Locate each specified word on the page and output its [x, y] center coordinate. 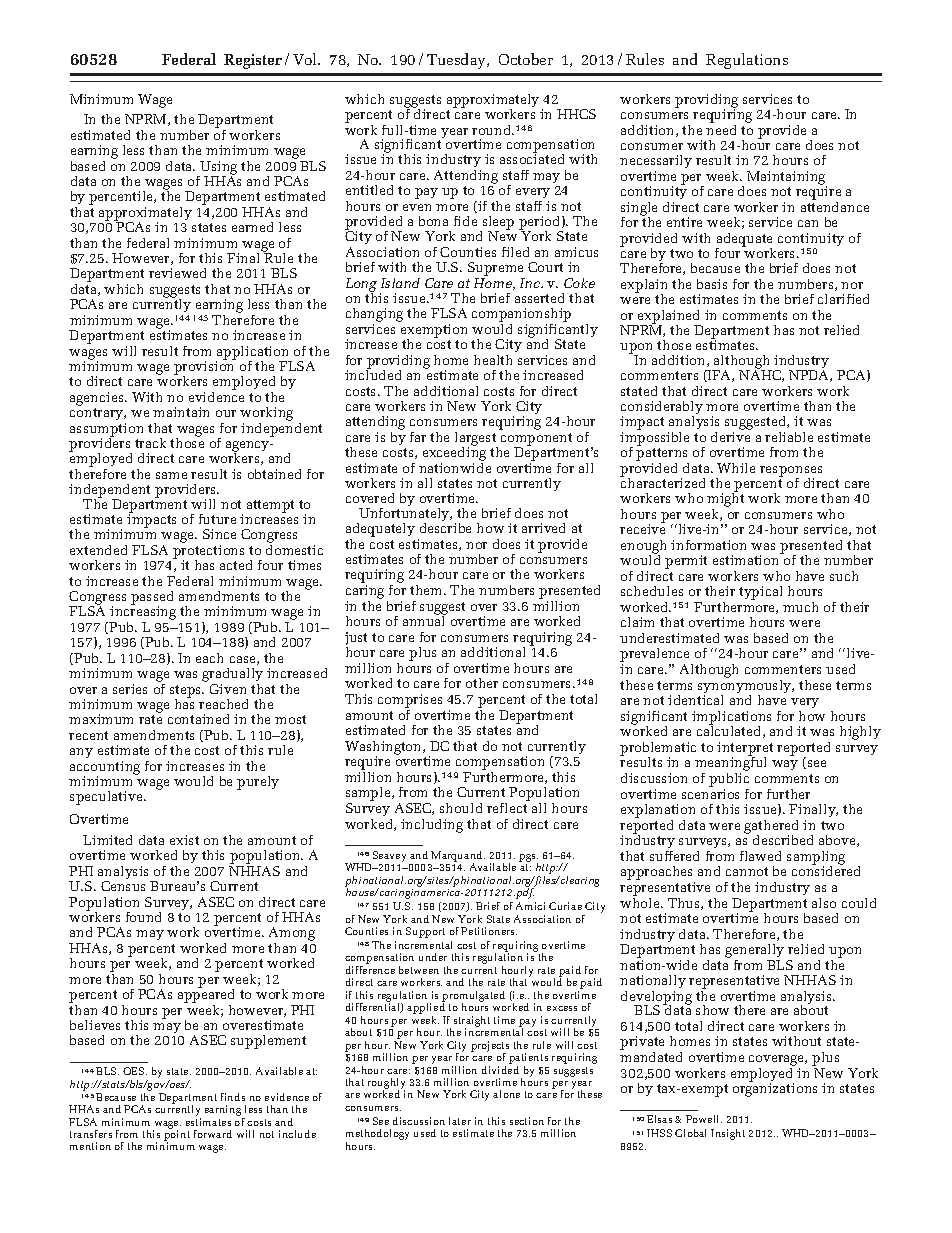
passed [152, 599]
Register [253, 61]
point [177, 1135]
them [427, 590]
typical [760, 593]
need [721, 128]
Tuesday [458, 61]
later [460, 1121]
